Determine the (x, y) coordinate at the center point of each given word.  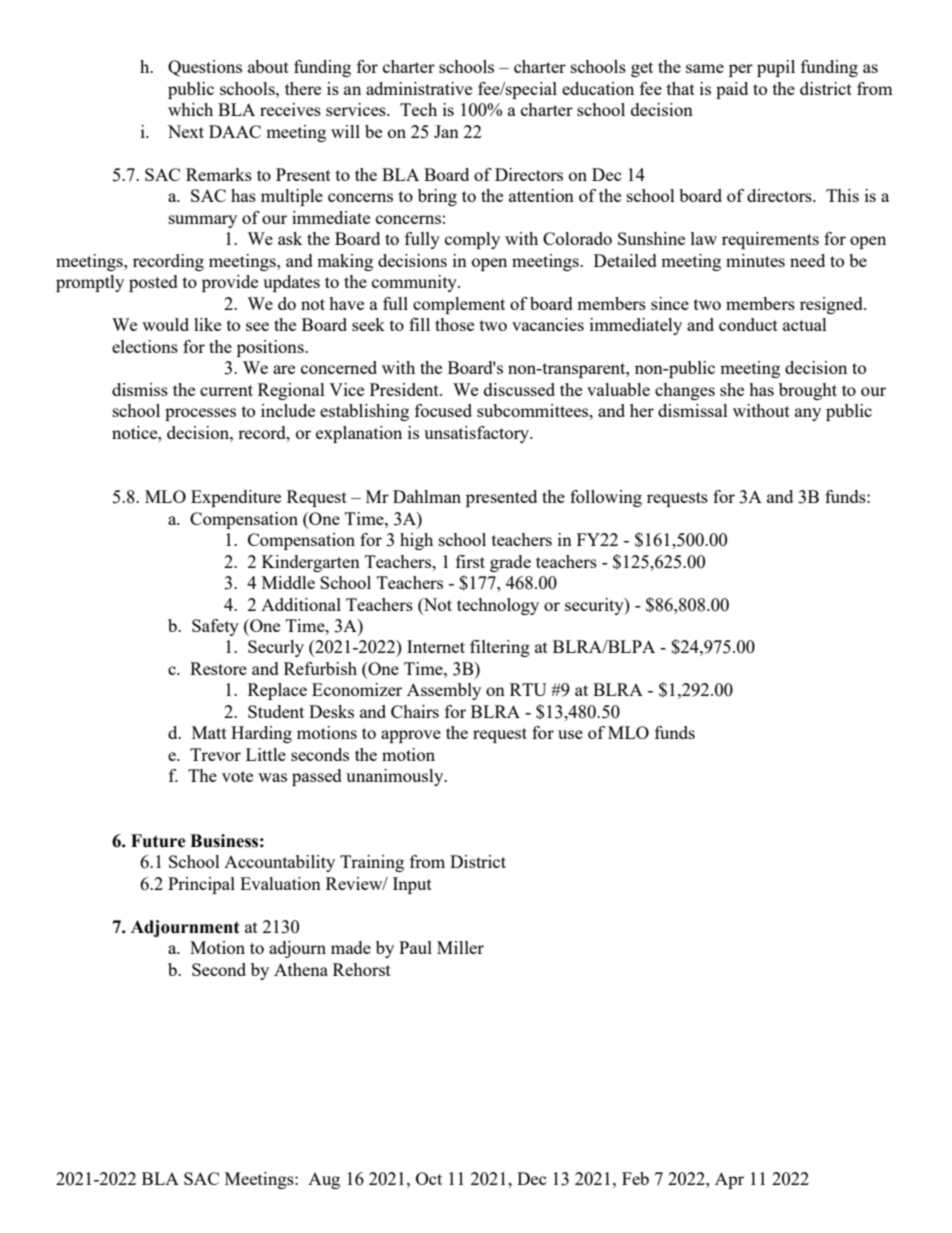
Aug (324, 1181)
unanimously (396, 777)
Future (158, 841)
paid (732, 90)
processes (200, 414)
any (808, 414)
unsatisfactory (478, 434)
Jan (446, 131)
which (190, 109)
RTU (528, 689)
